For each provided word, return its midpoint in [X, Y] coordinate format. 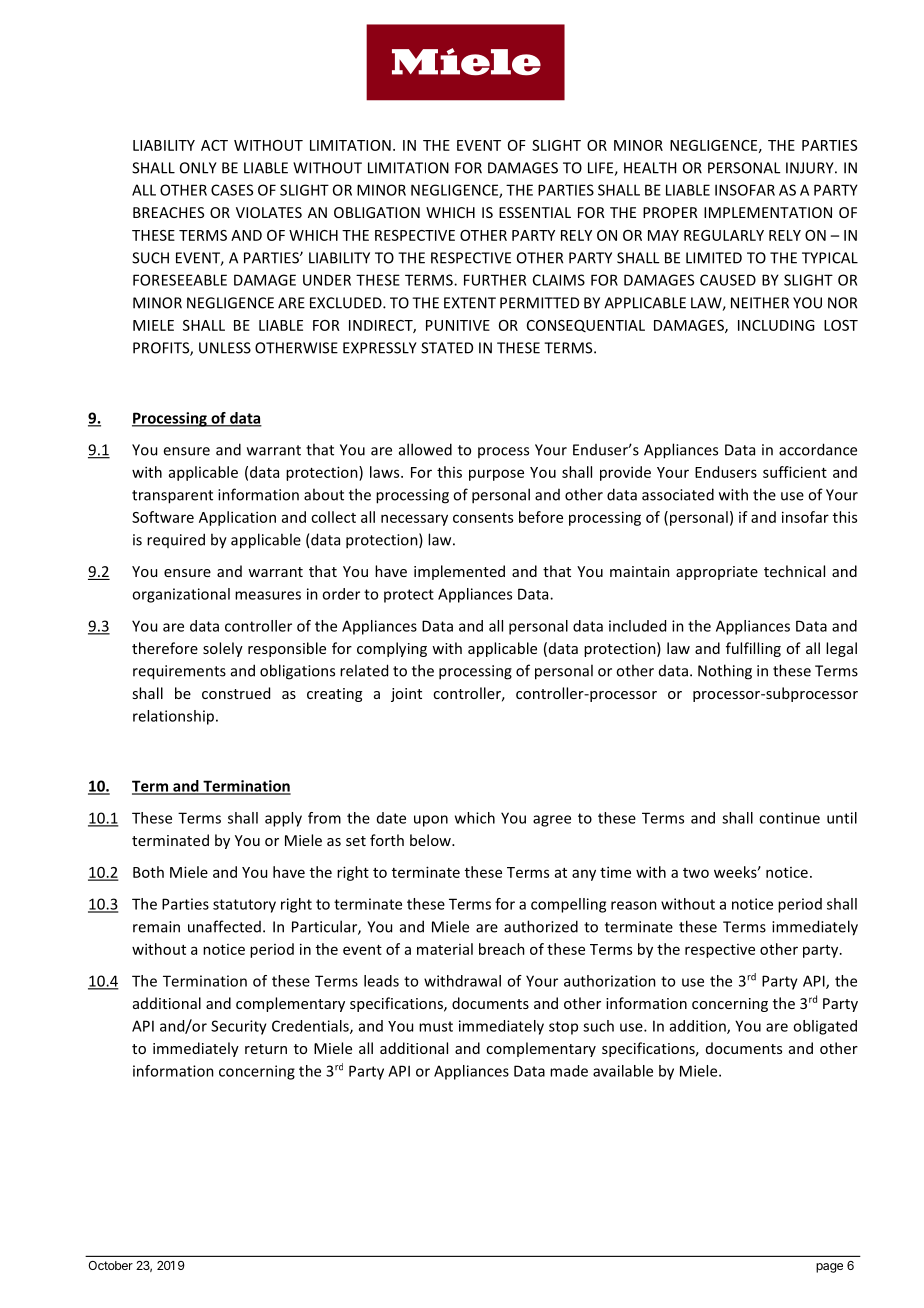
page [829, 1268]
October [110, 1265]
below [431, 840]
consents [483, 518]
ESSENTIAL [535, 212]
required [176, 540]
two [696, 873]
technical [794, 571]
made [569, 1071]
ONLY [198, 168]
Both [148, 872]
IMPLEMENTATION [768, 212]
